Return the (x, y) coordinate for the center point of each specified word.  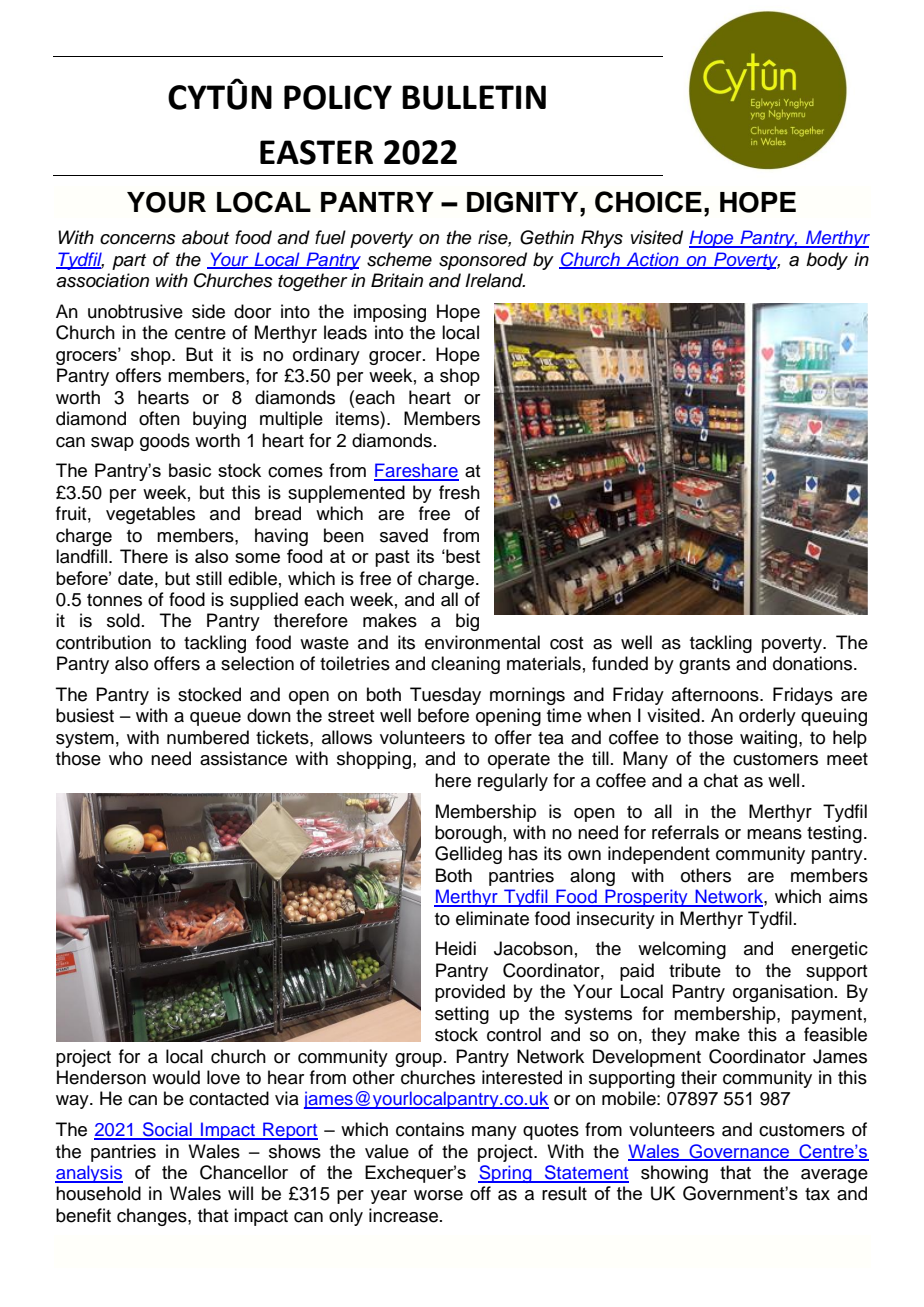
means (774, 834)
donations (814, 663)
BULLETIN (474, 97)
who (126, 758)
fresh (459, 492)
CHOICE (648, 202)
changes (153, 1217)
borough (468, 834)
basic (190, 470)
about (205, 237)
